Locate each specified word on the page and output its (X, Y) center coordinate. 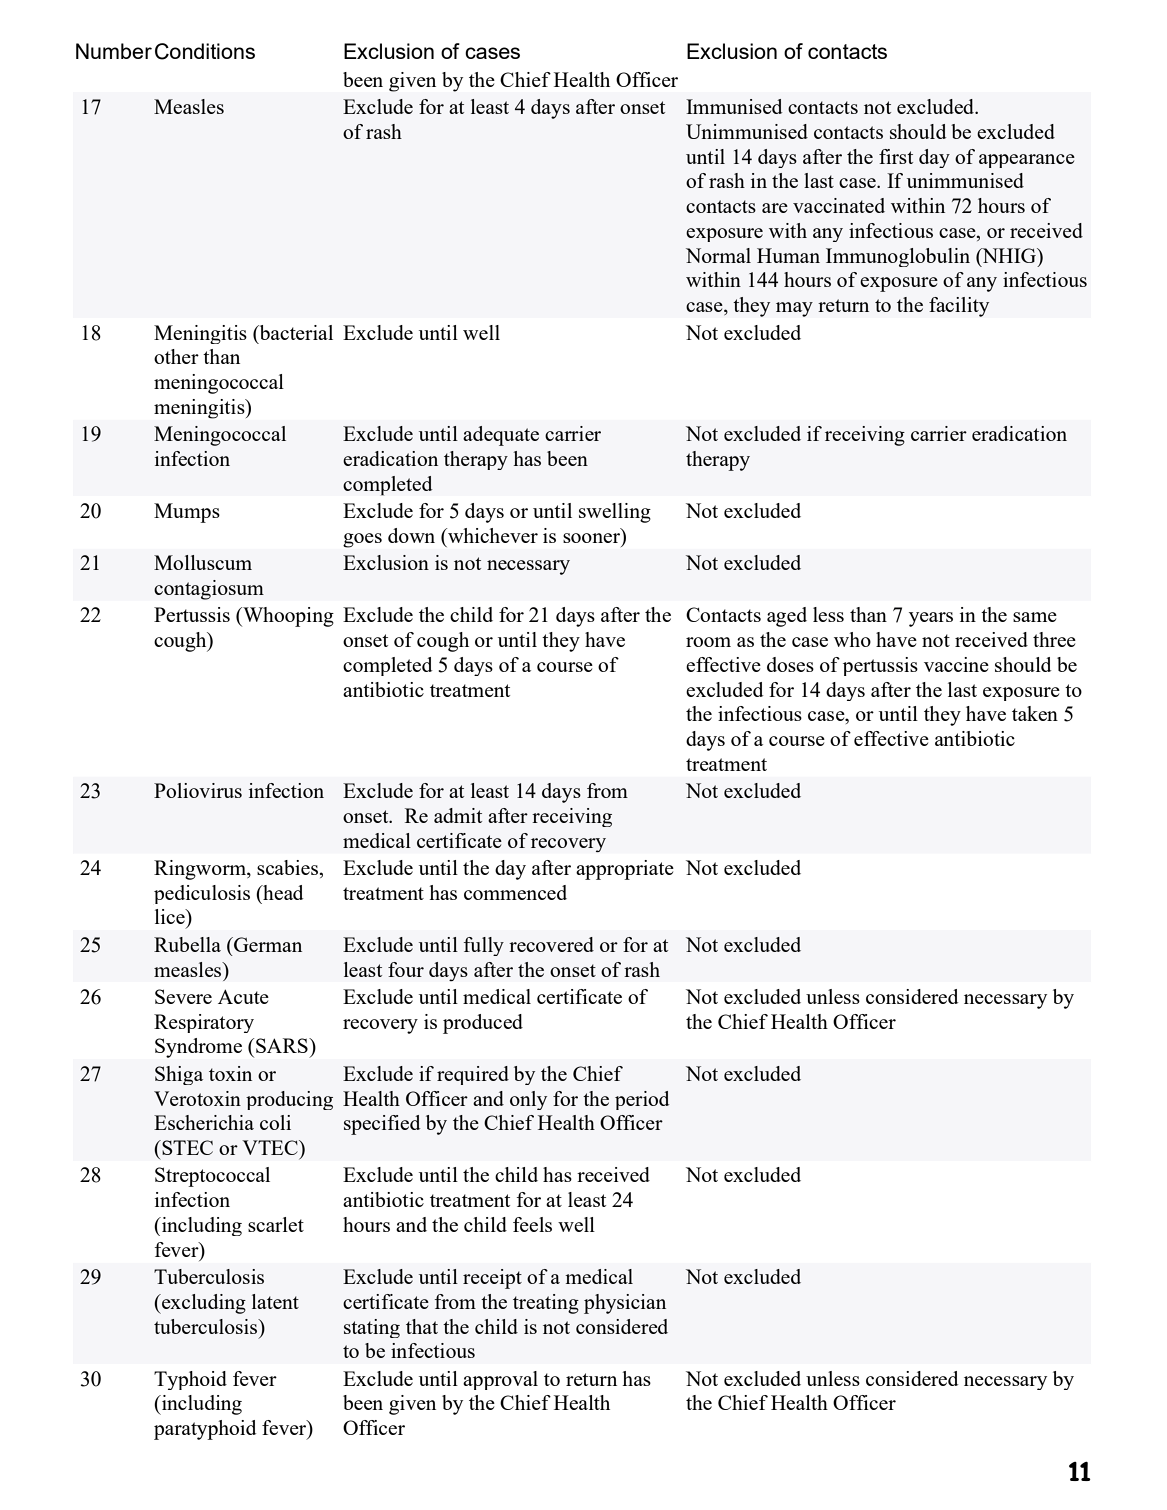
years (931, 619)
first (896, 156)
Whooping (287, 617)
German (267, 944)
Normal (718, 255)
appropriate (625, 870)
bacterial (295, 332)
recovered (551, 944)
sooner (591, 538)
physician (625, 1304)
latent (275, 1301)
